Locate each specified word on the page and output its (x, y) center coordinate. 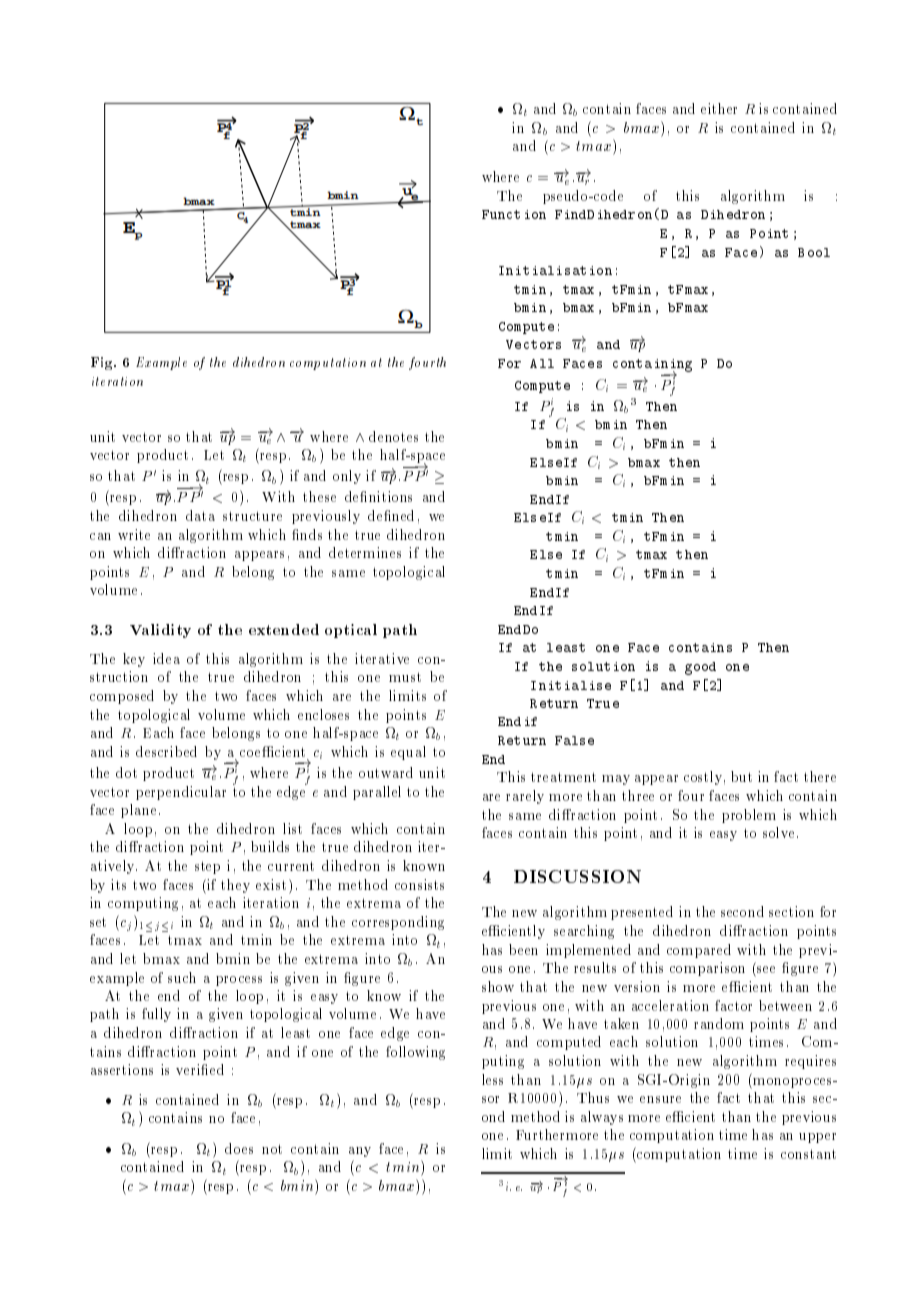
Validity (160, 631)
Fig (103, 363)
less (492, 1079)
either (719, 108)
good (700, 668)
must (405, 677)
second (742, 911)
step (207, 867)
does (239, 1148)
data (200, 515)
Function (514, 214)
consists (419, 884)
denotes (393, 436)
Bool (814, 252)
